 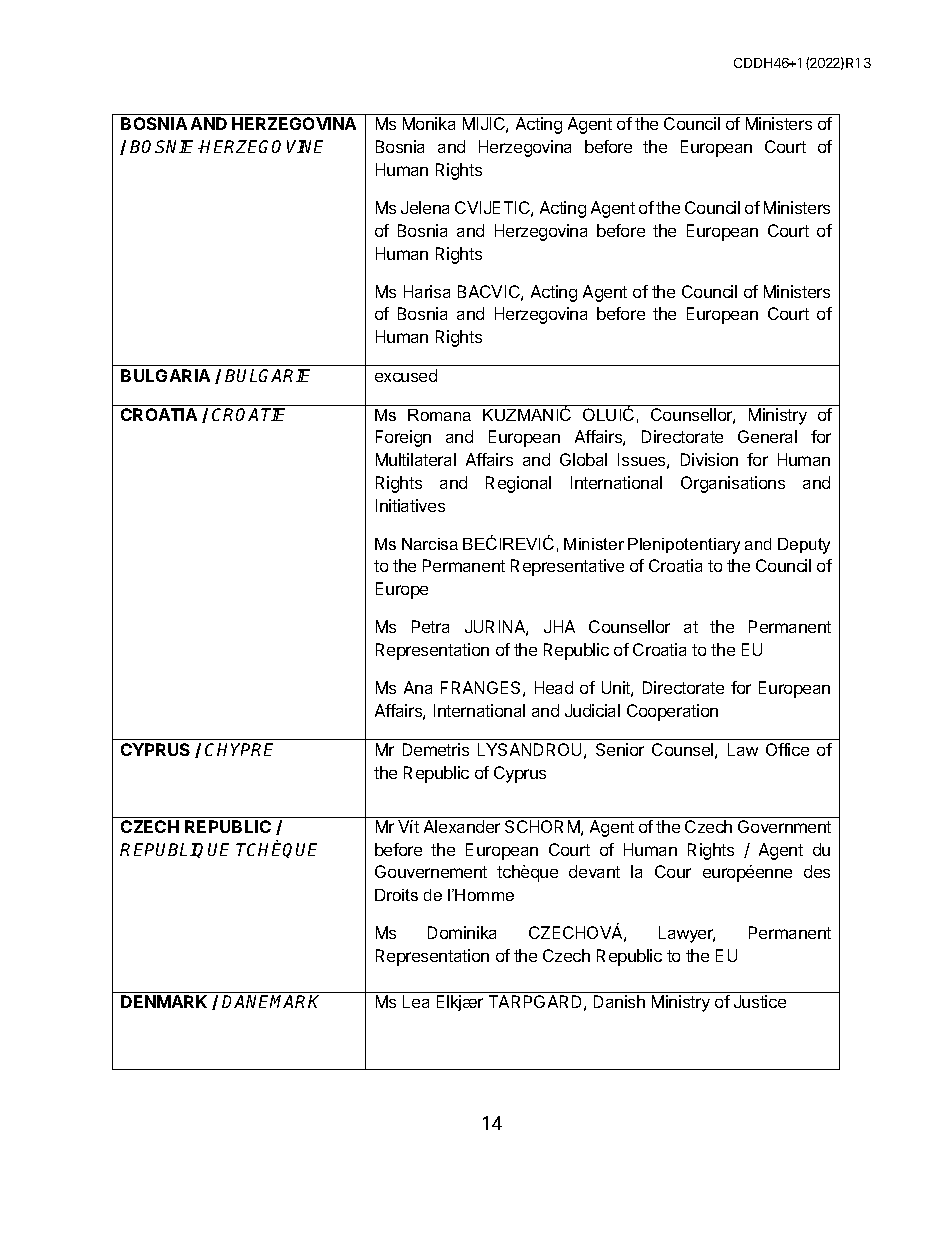 What do you see at coordinates (425, 207) in the document?
I see `Jelena` at bounding box center [425, 207].
